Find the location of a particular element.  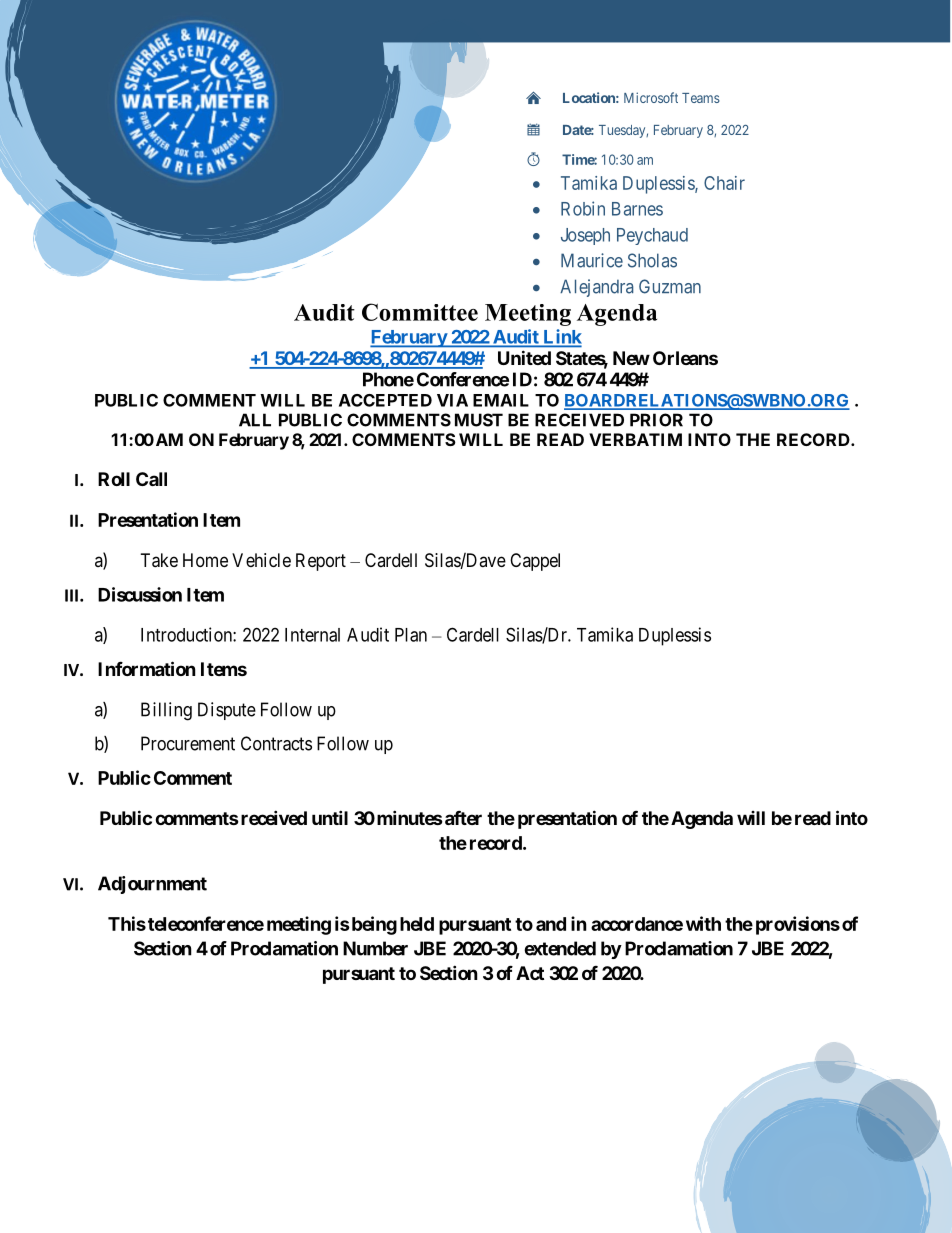

VIA is located at coordinates (452, 400).
